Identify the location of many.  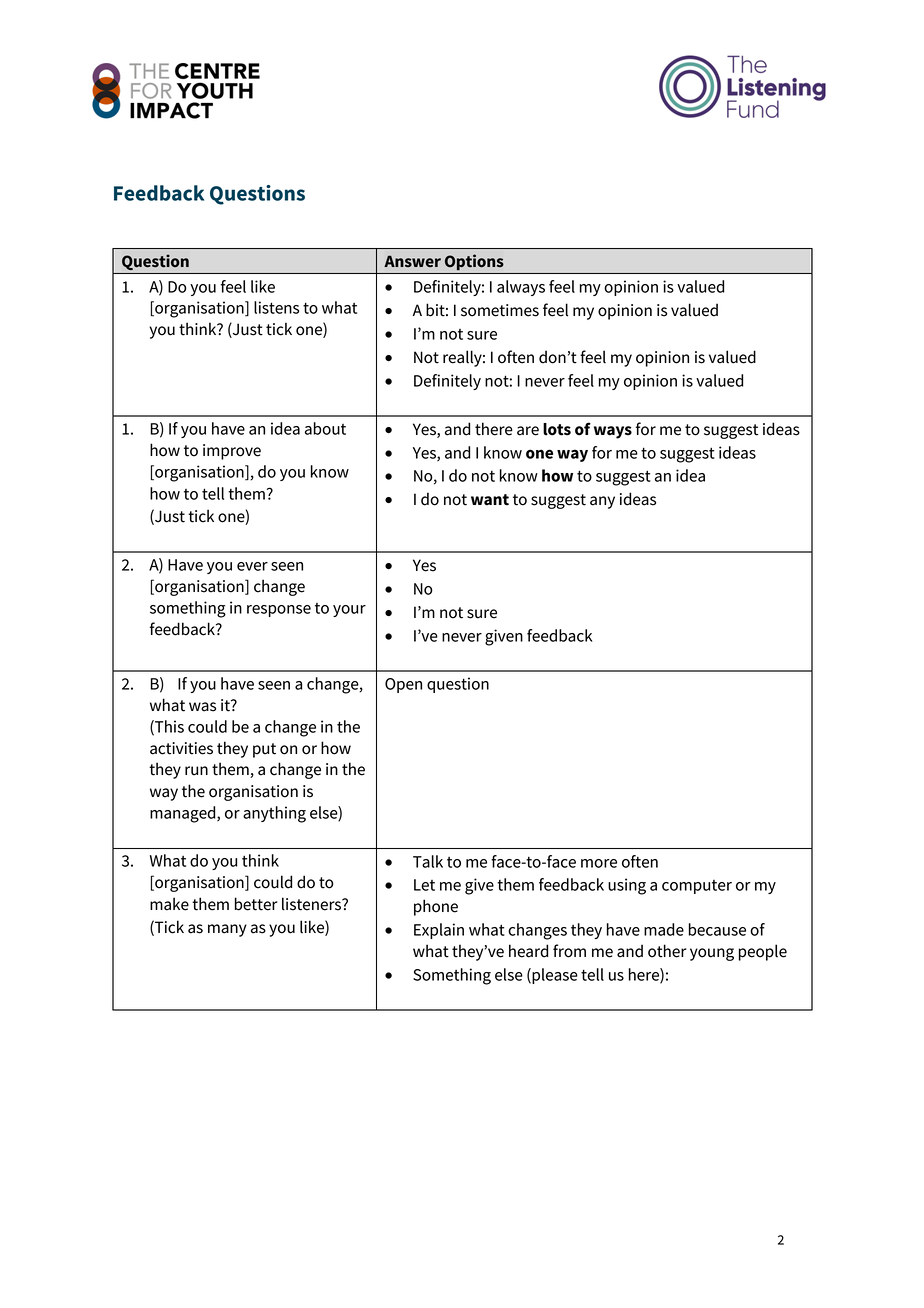
(227, 930).
